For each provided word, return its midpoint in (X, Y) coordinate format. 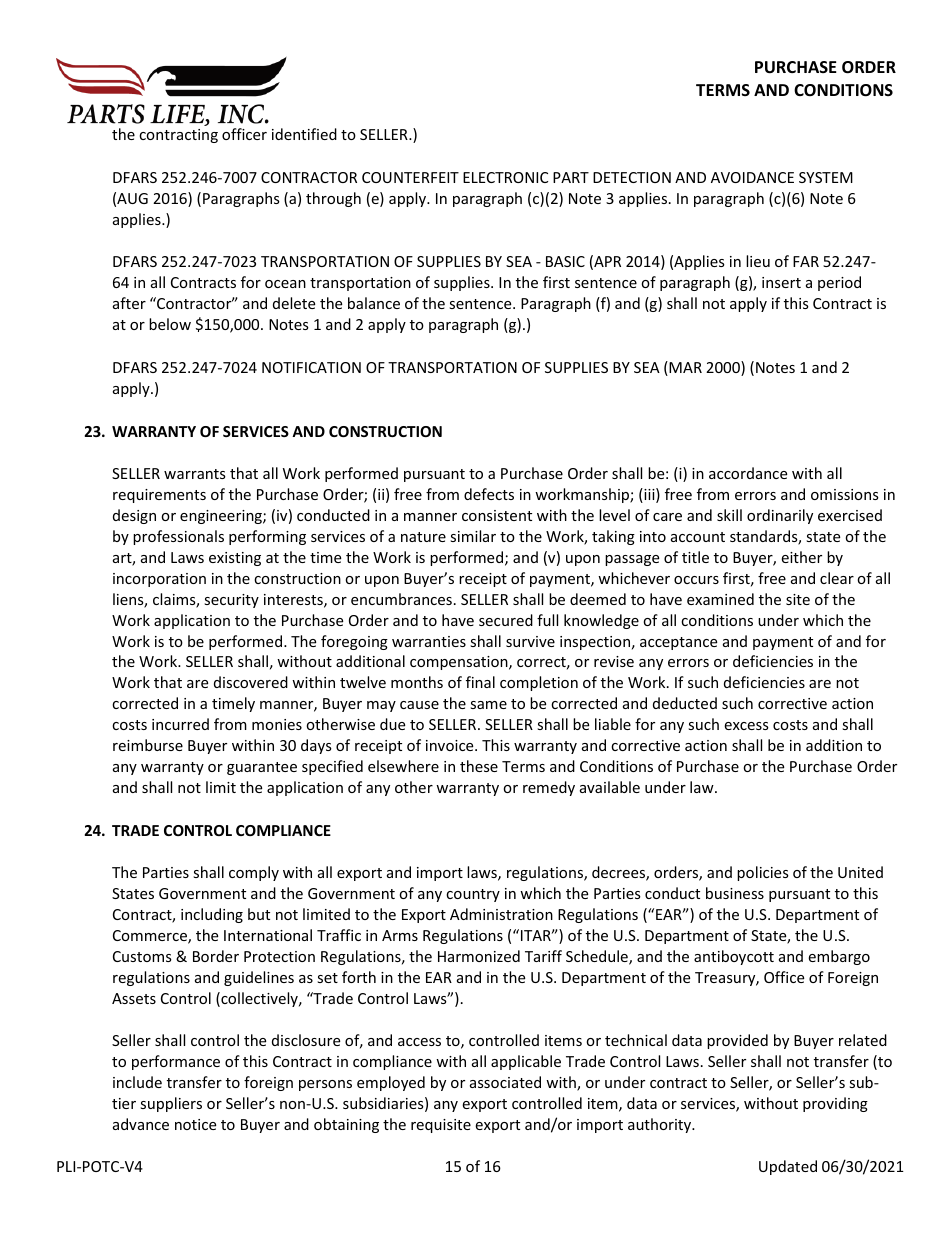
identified (304, 134)
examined (720, 599)
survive (530, 641)
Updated (788, 1167)
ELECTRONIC (505, 177)
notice (195, 1124)
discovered (251, 682)
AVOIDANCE (752, 177)
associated (505, 1082)
